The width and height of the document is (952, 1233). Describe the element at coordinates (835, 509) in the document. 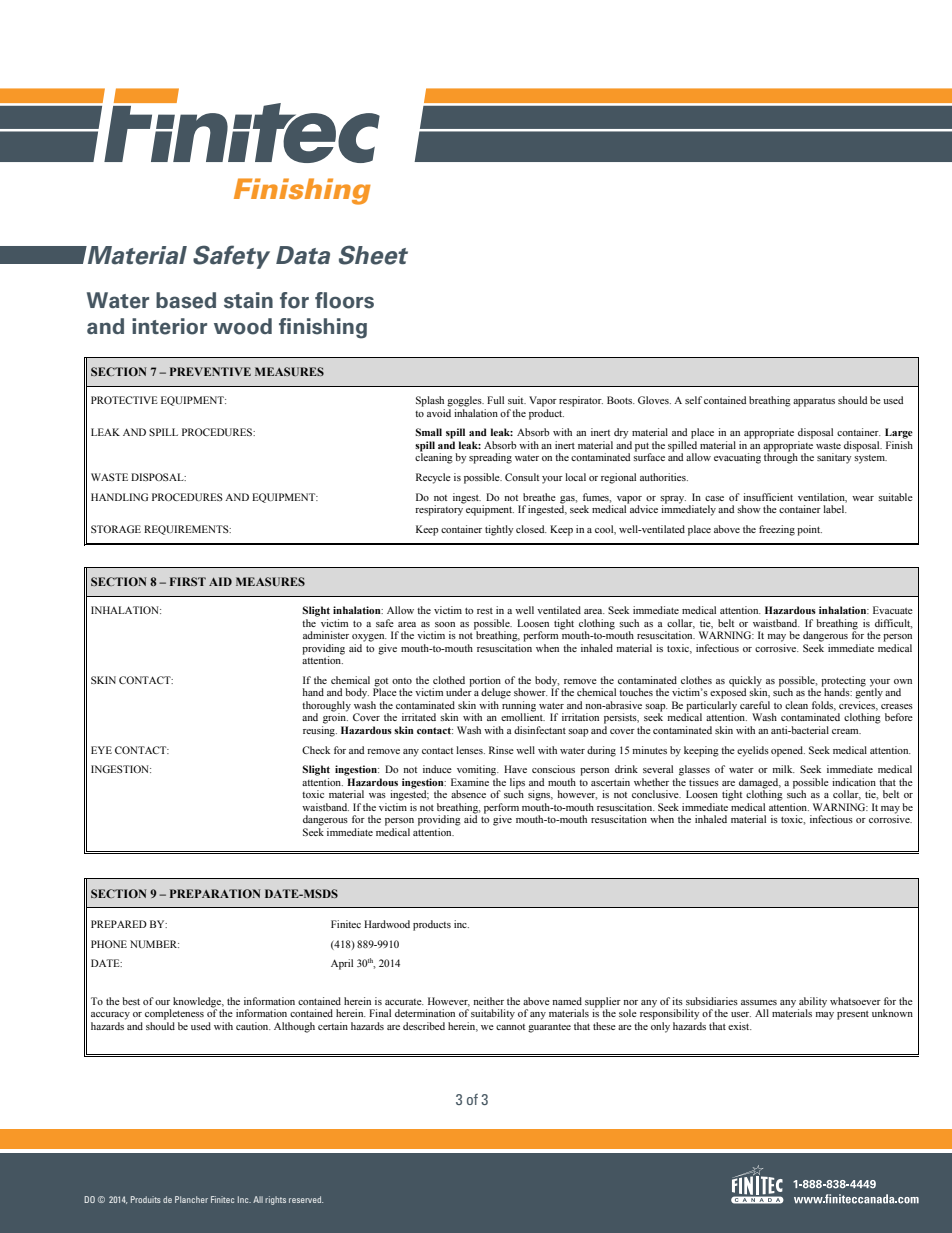

I see `label` at that location.
